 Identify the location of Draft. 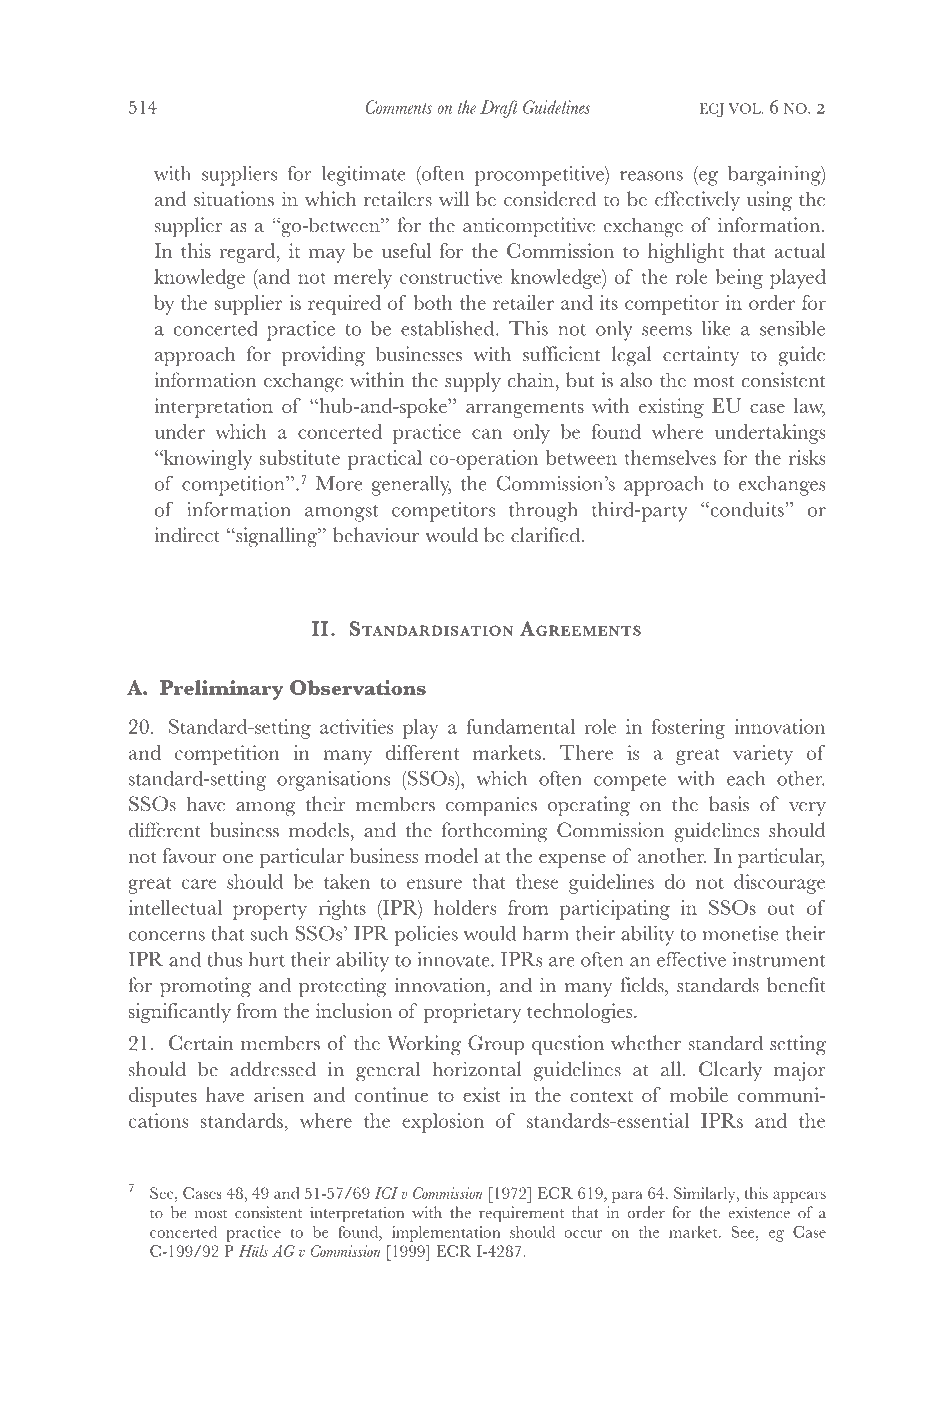
(498, 109).
